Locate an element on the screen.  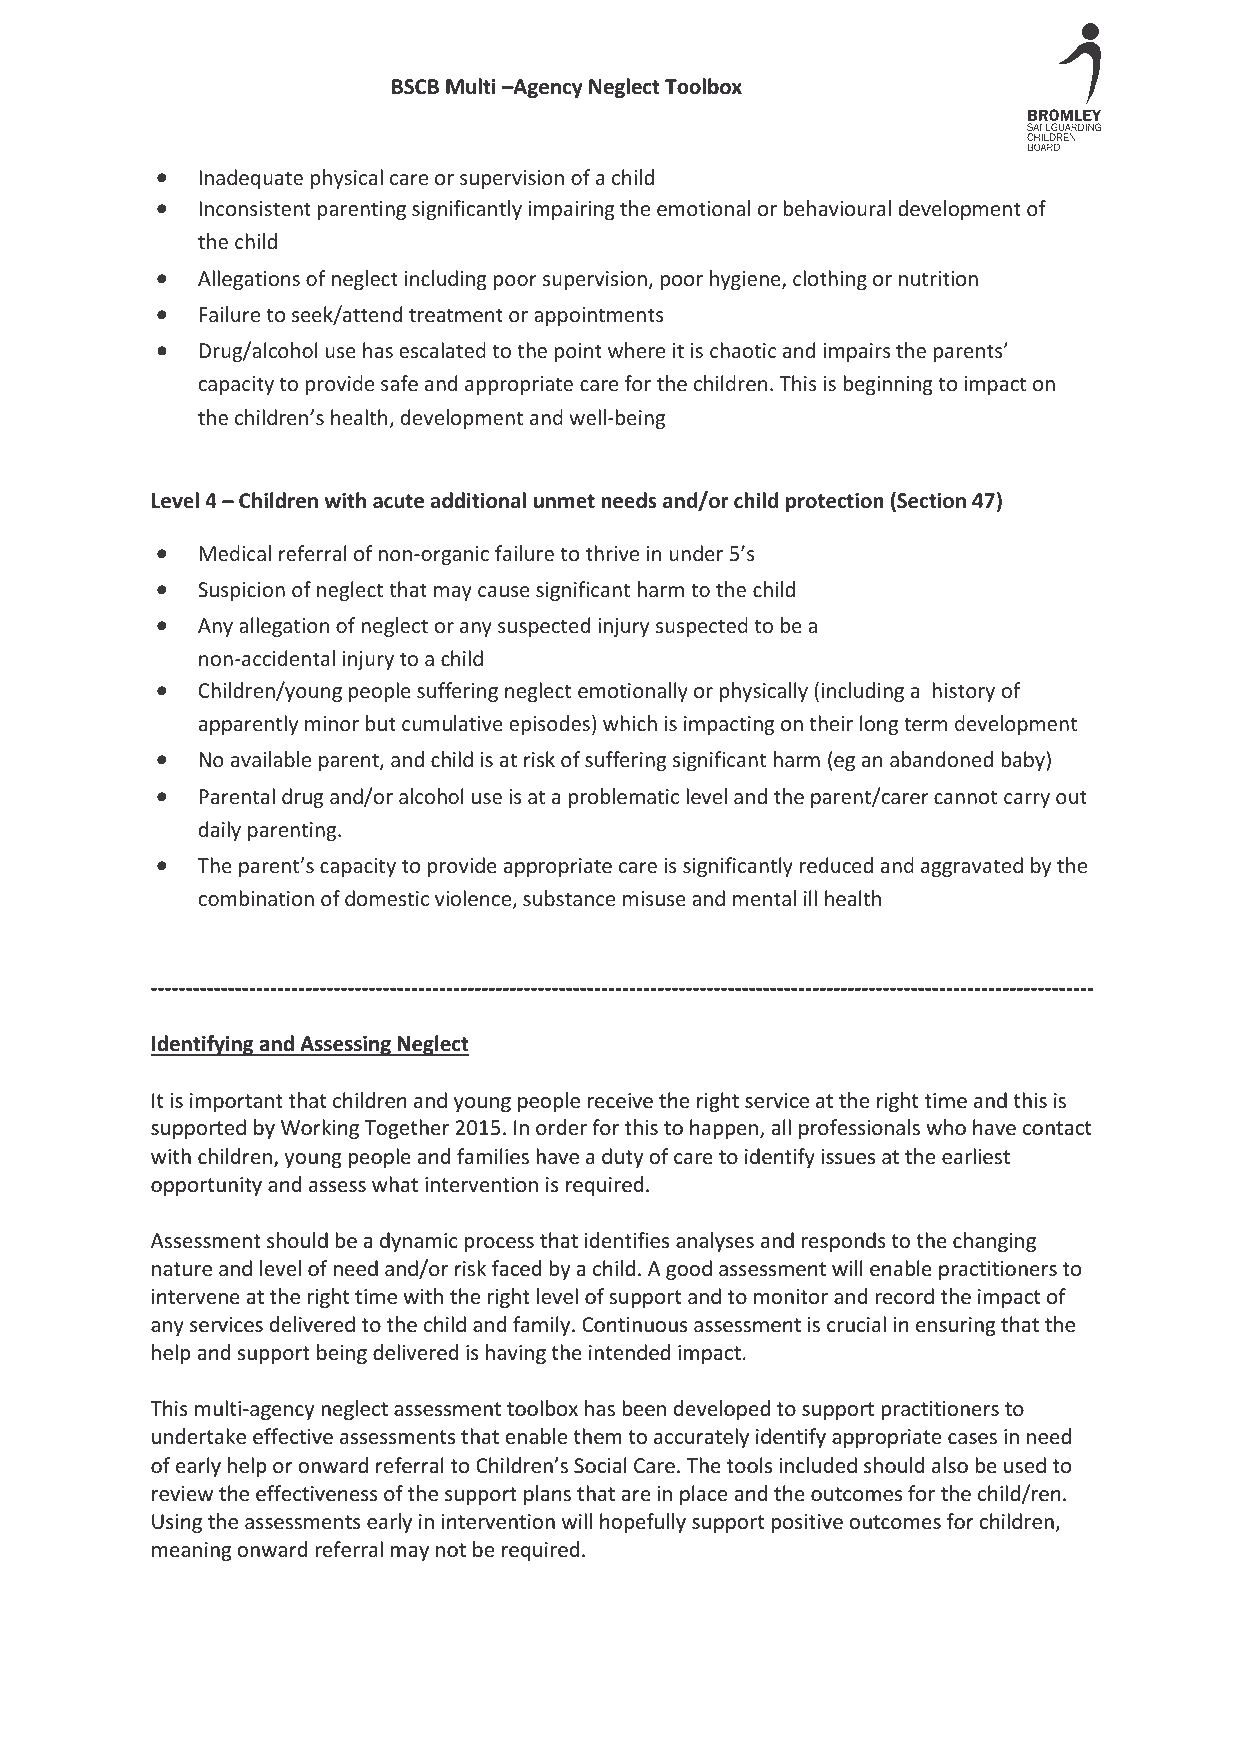
important is located at coordinates (236, 1102).
